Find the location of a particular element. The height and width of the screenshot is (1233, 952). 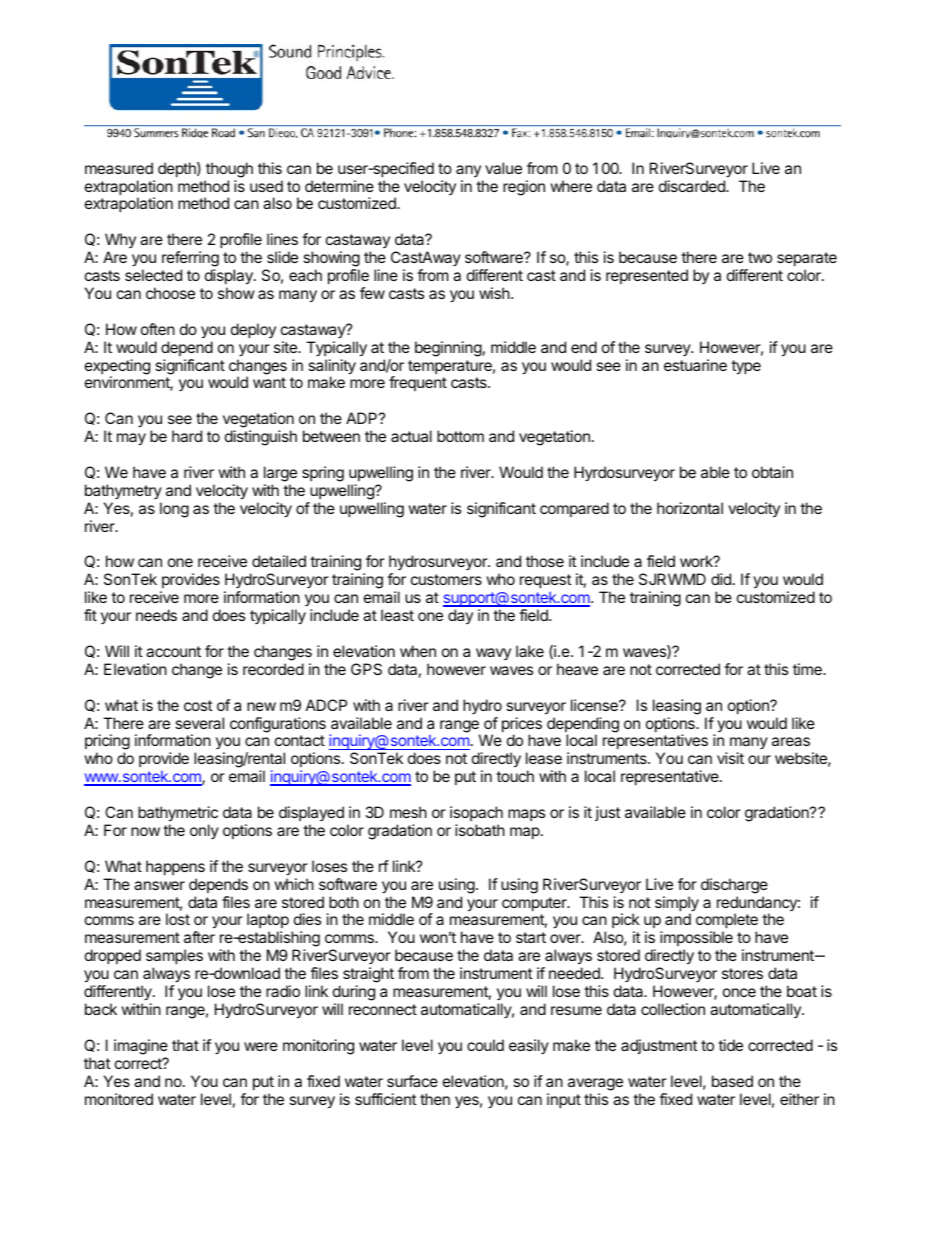

long is located at coordinates (174, 510).
